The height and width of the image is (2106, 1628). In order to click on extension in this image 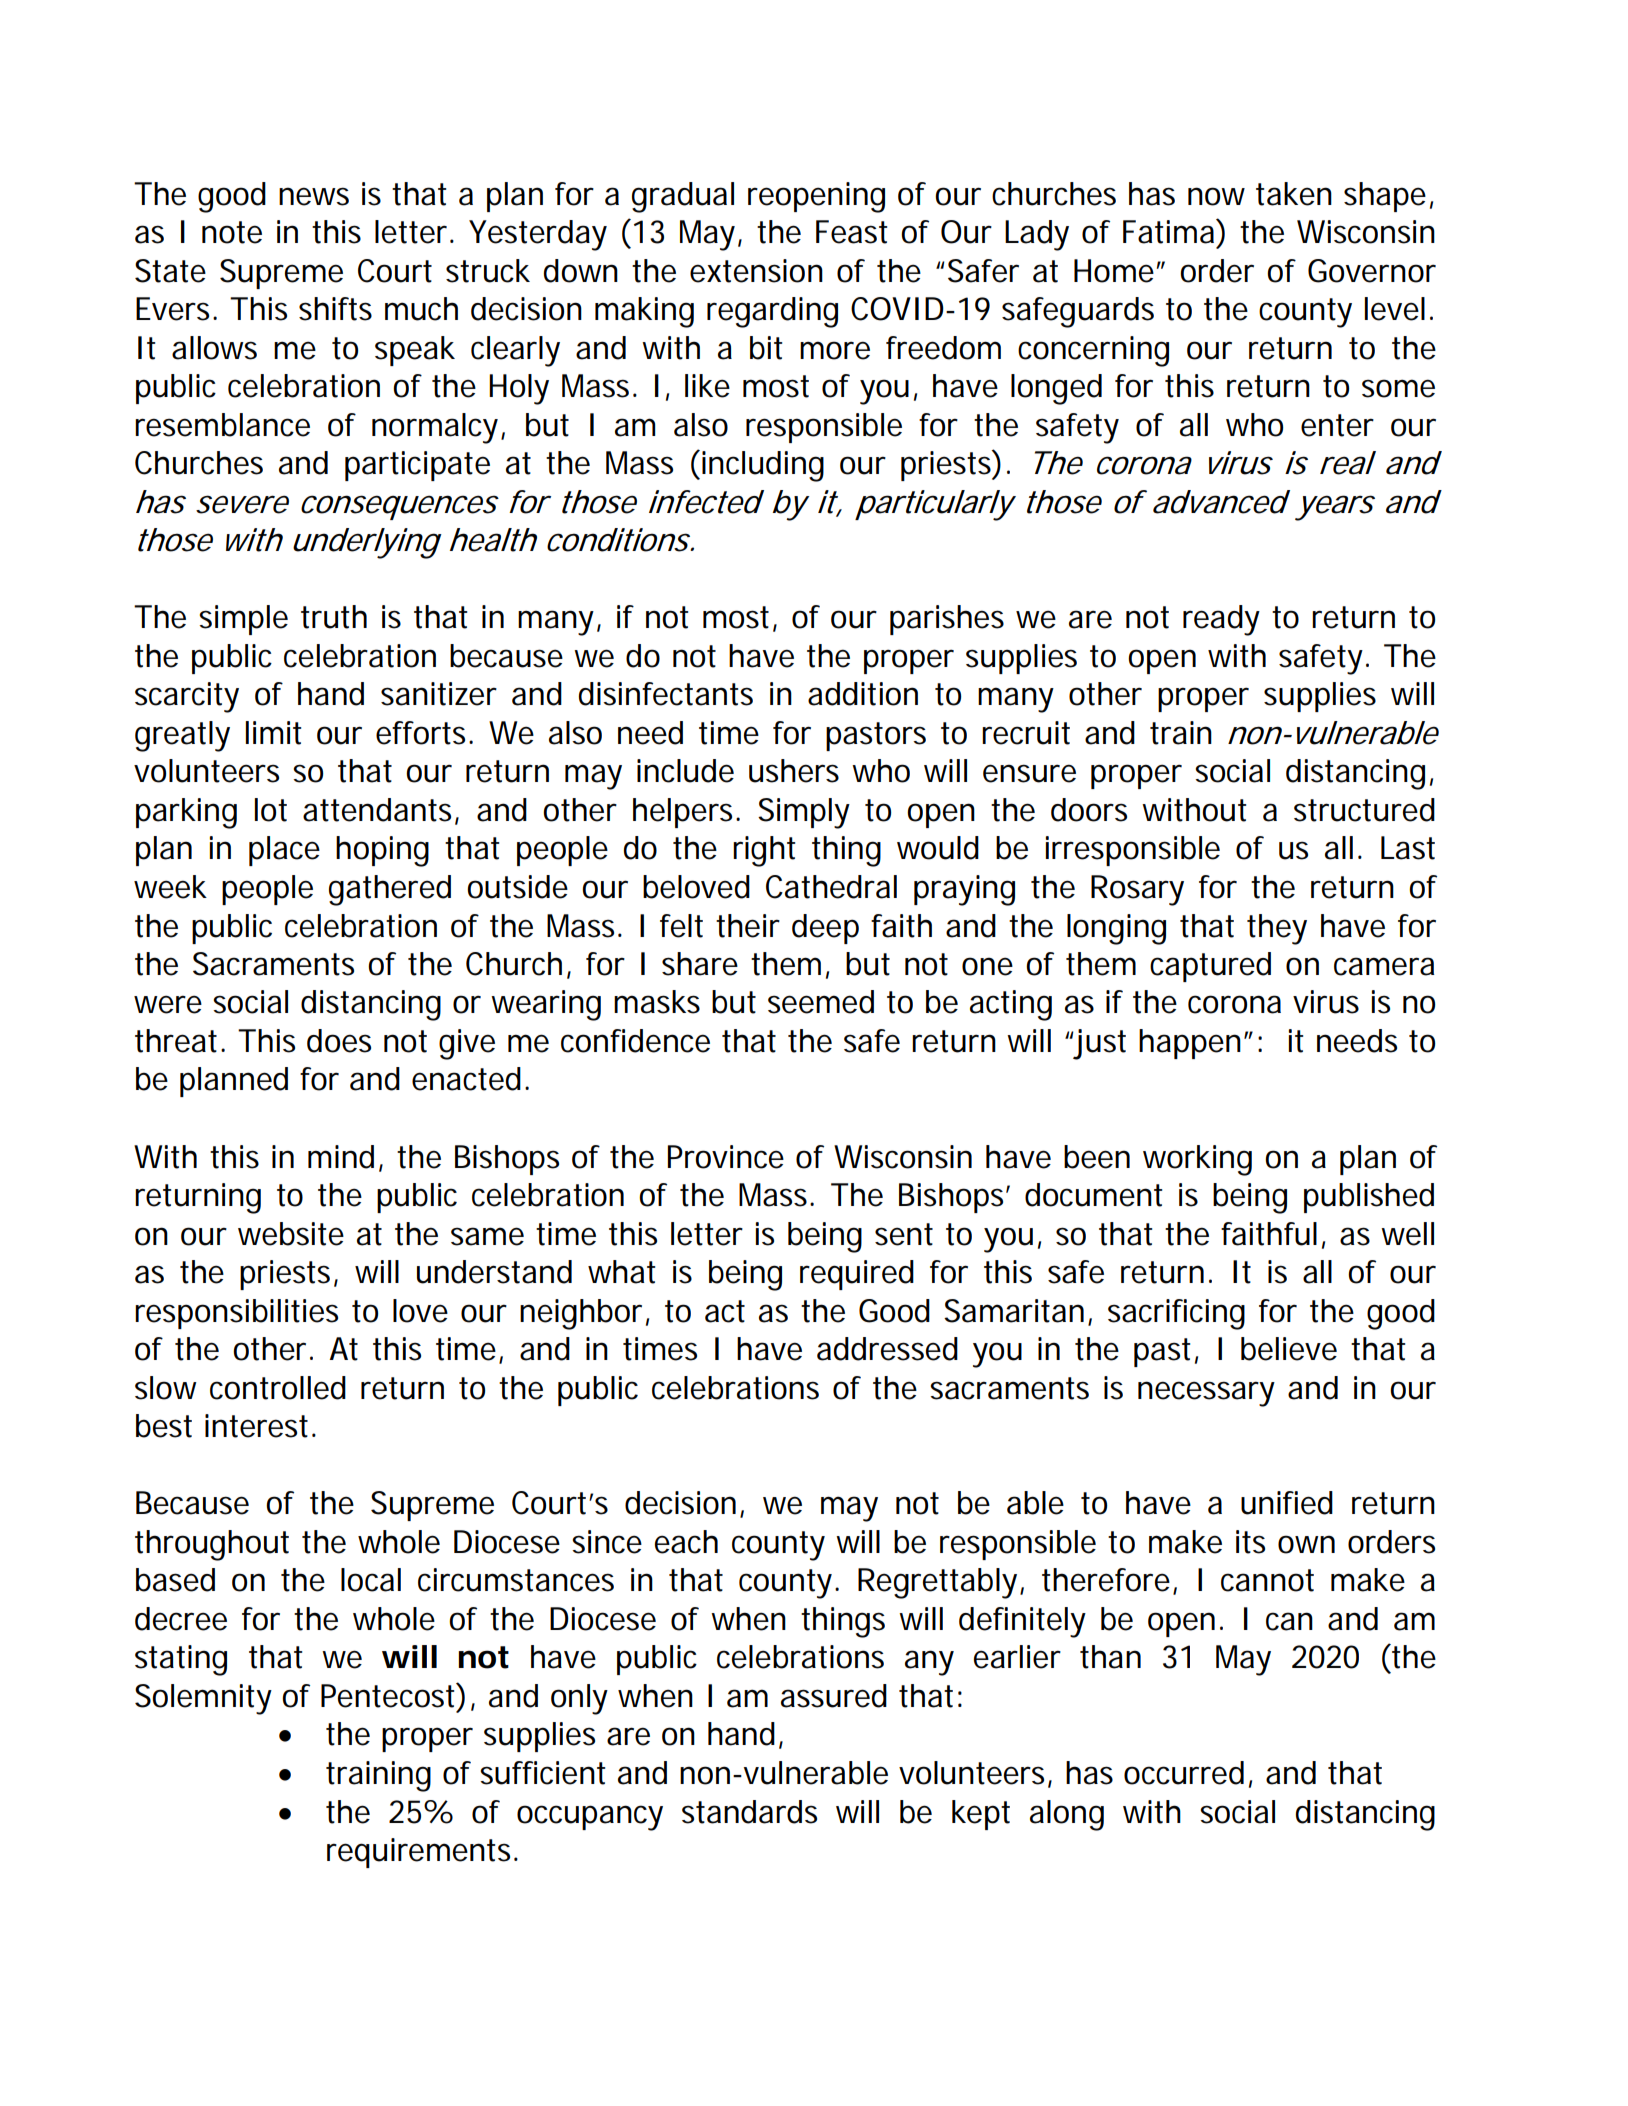, I will do `click(756, 271)`.
